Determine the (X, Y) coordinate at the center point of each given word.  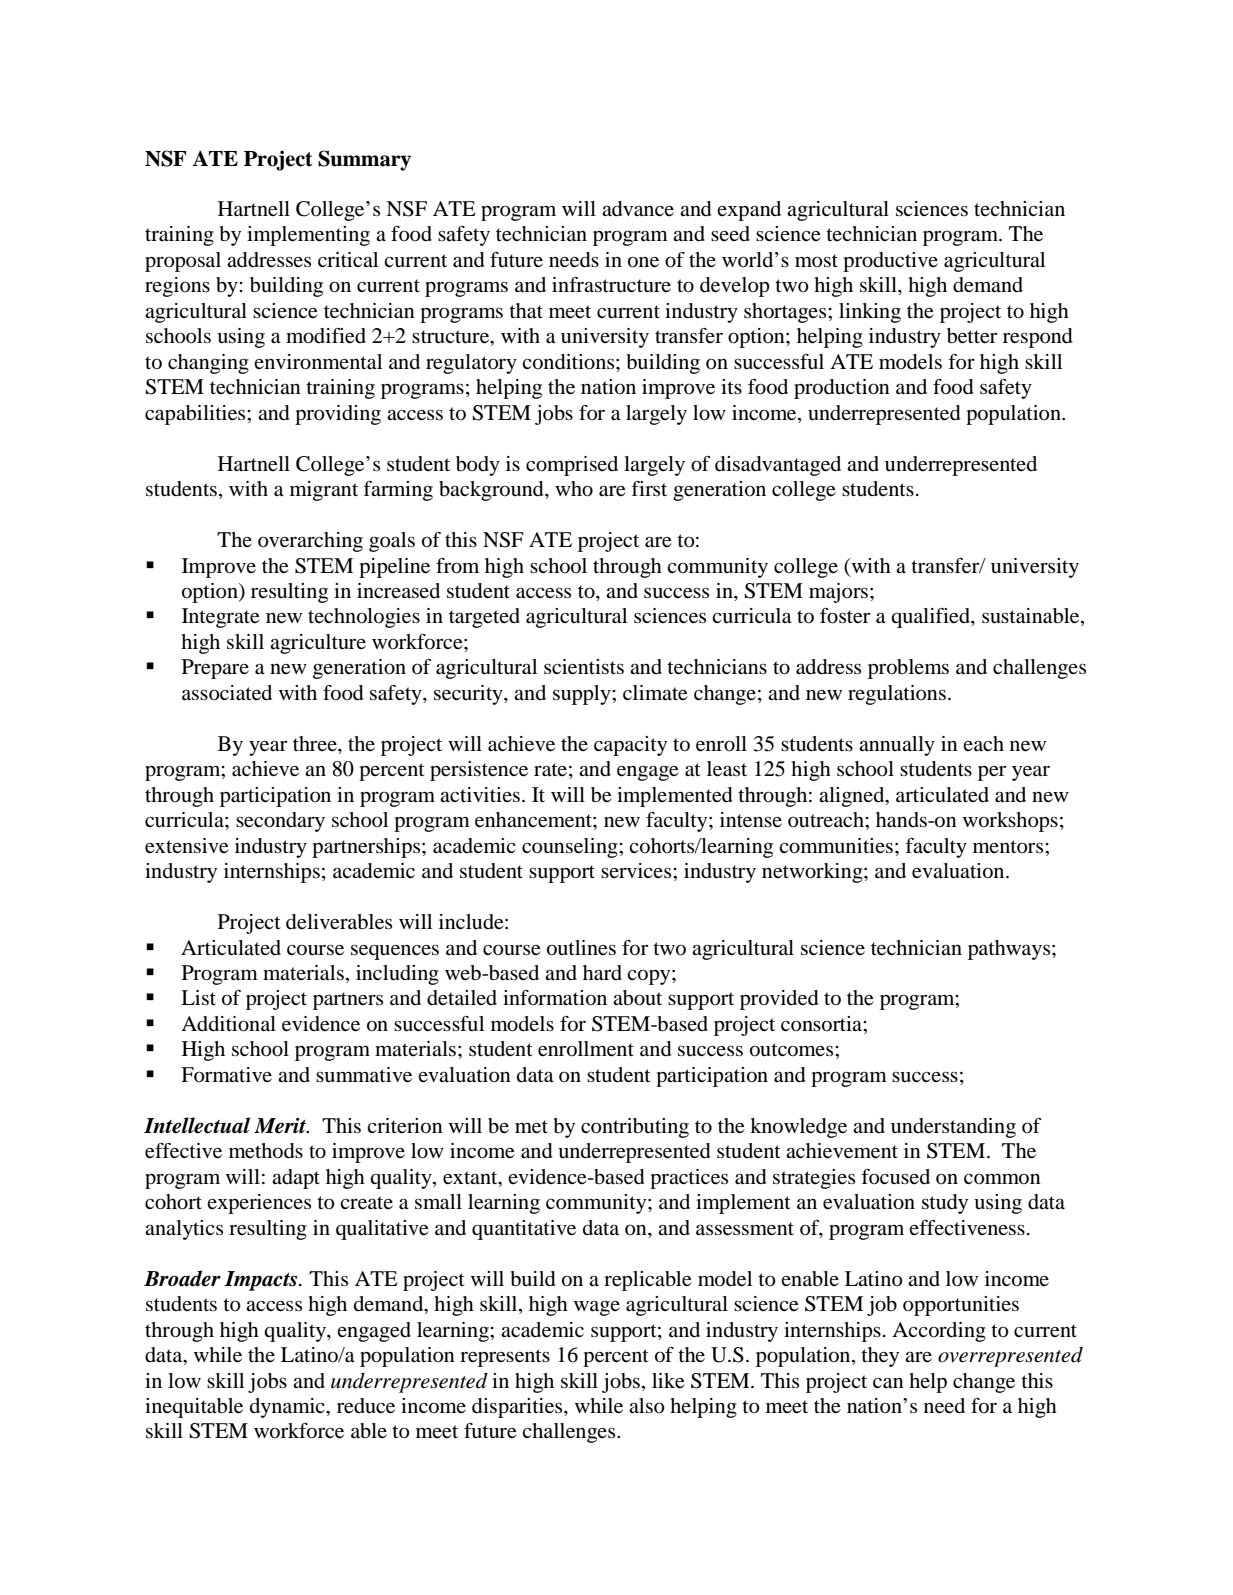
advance (638, 209)
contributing (635, 1128)
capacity (630, 746)
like (668, 1381)
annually (897, 746)
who (574, 489)
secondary (280, 822)
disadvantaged (778, 466)
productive (890, 262)
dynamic (288, 1408)
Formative (226, 1075)
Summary (364, 160)
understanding (953, 1128)
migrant (324, 491)
